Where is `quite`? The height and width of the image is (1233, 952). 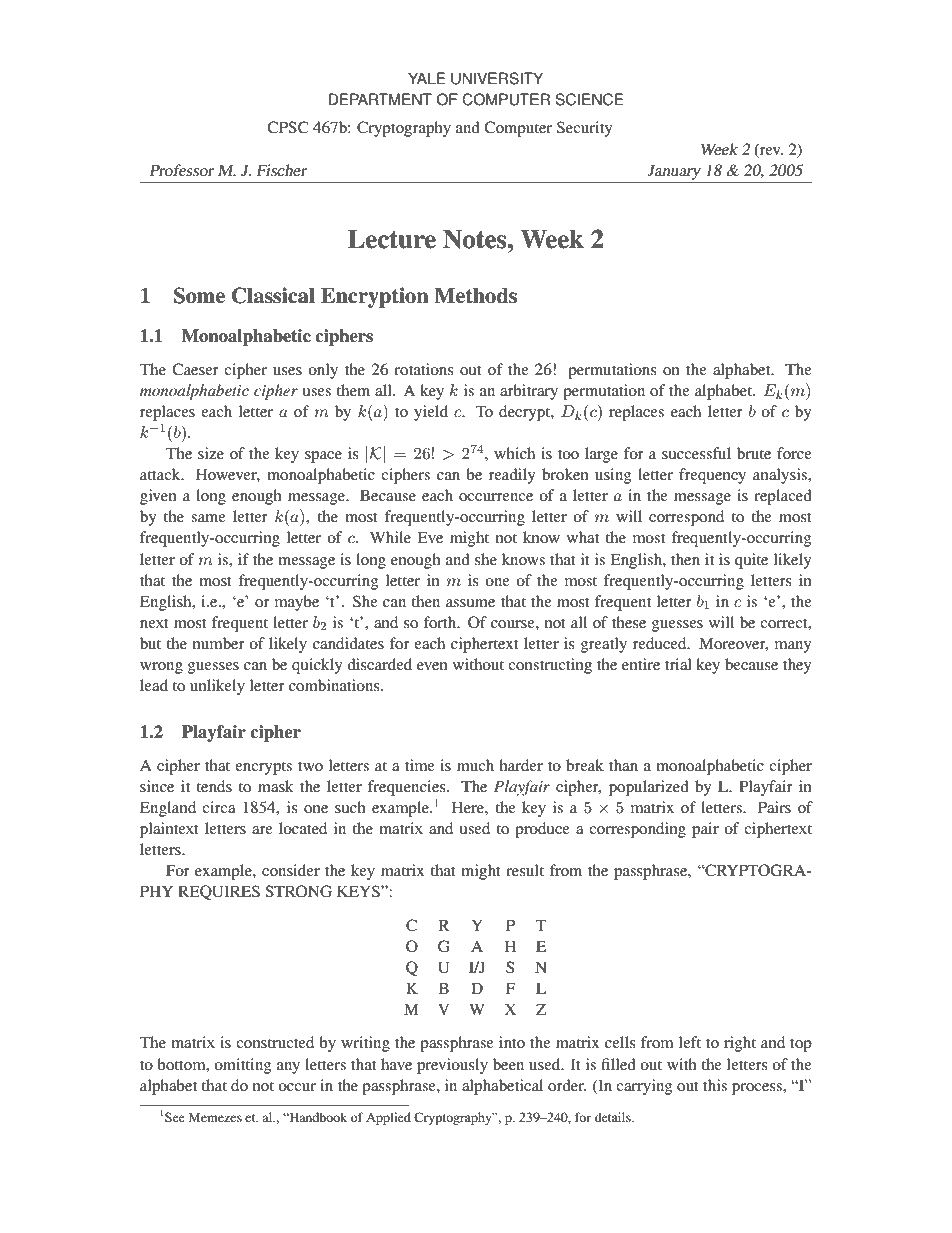
quite is located at coordinates (751, 561).
